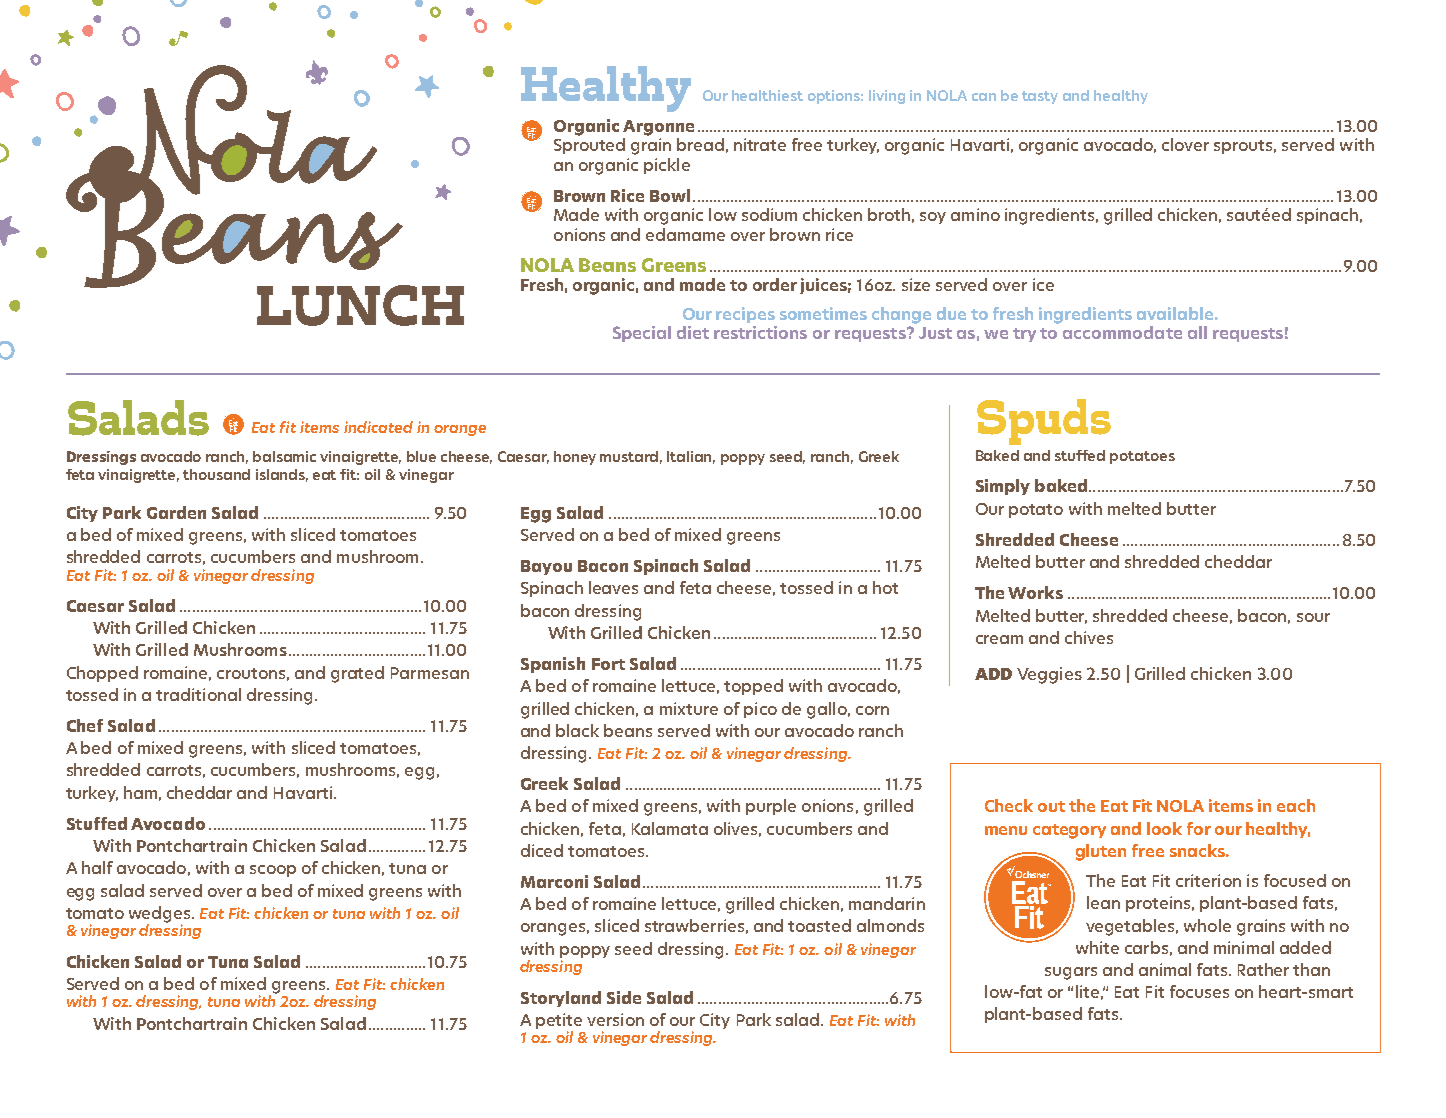  Describe the element at coordinates (589, 146) in the screenshot. I see `Sprouted` at that location.
